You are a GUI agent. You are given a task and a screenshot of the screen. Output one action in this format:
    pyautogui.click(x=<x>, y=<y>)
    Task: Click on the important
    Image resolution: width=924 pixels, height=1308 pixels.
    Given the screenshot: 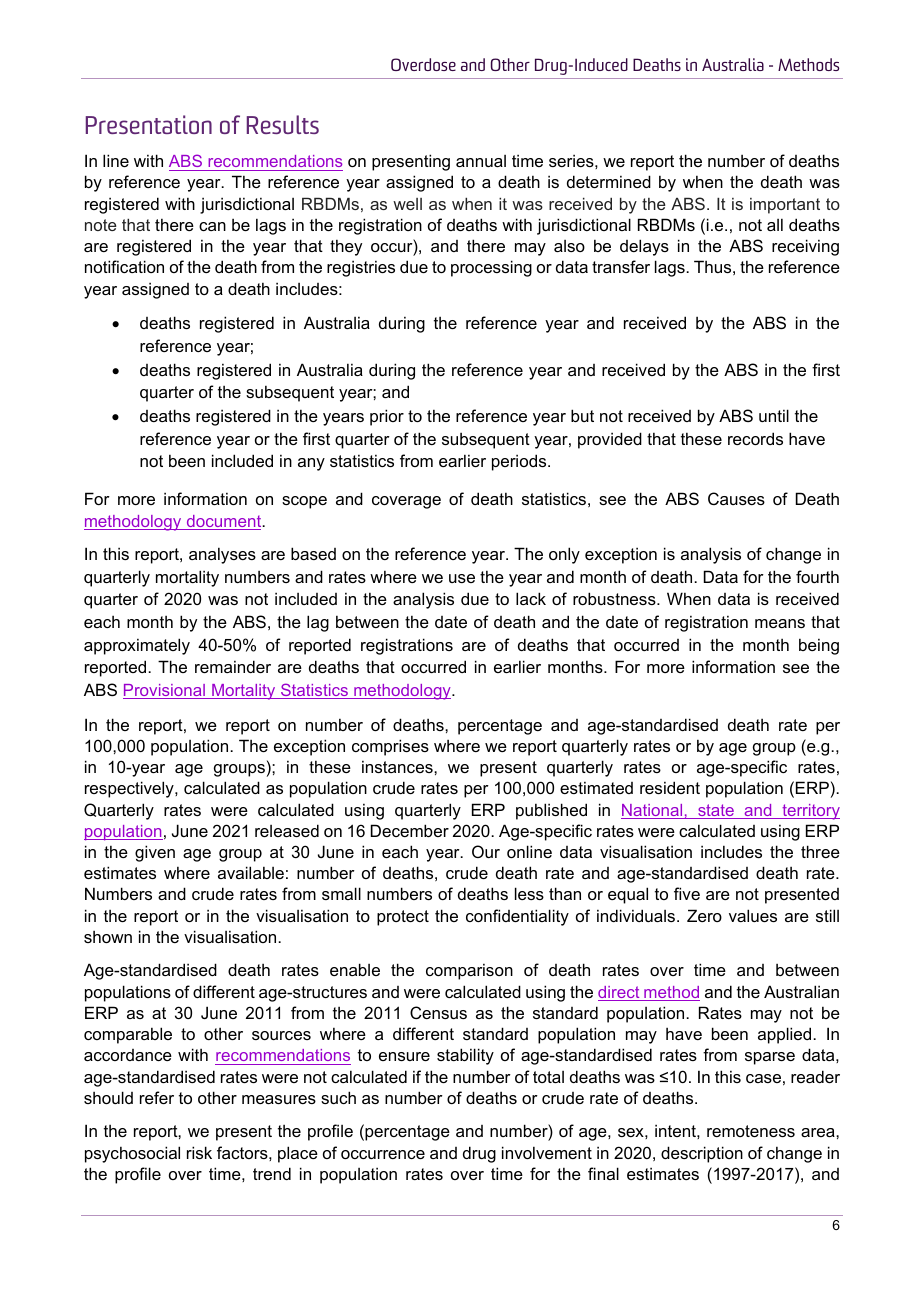 What is the action you would take?
    pyautogui.click(x=785, y=206)
